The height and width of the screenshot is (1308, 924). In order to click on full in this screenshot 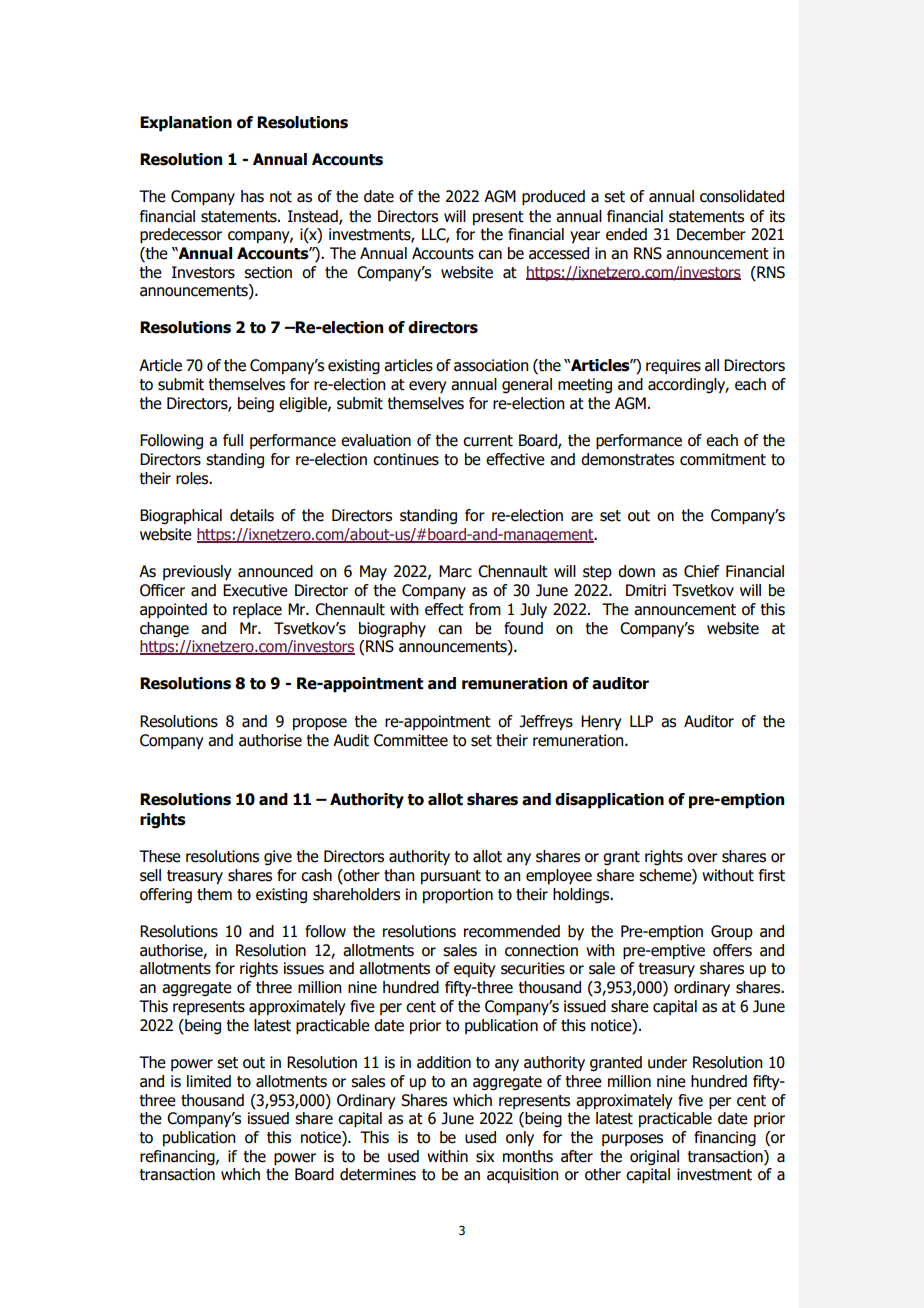, I will do `click(233, 440)`.
